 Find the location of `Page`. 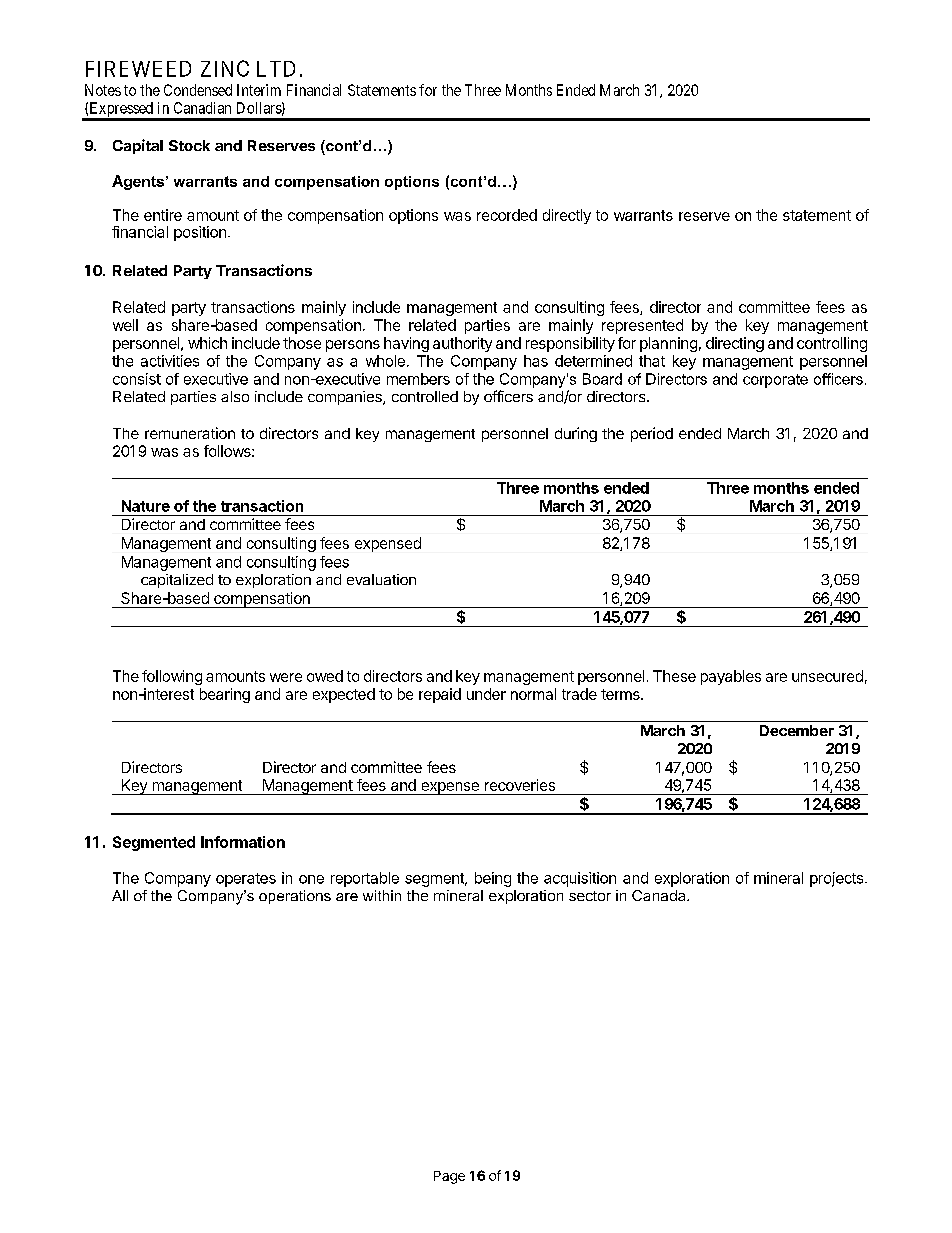

Page is located at coordinates (449, 1177).
